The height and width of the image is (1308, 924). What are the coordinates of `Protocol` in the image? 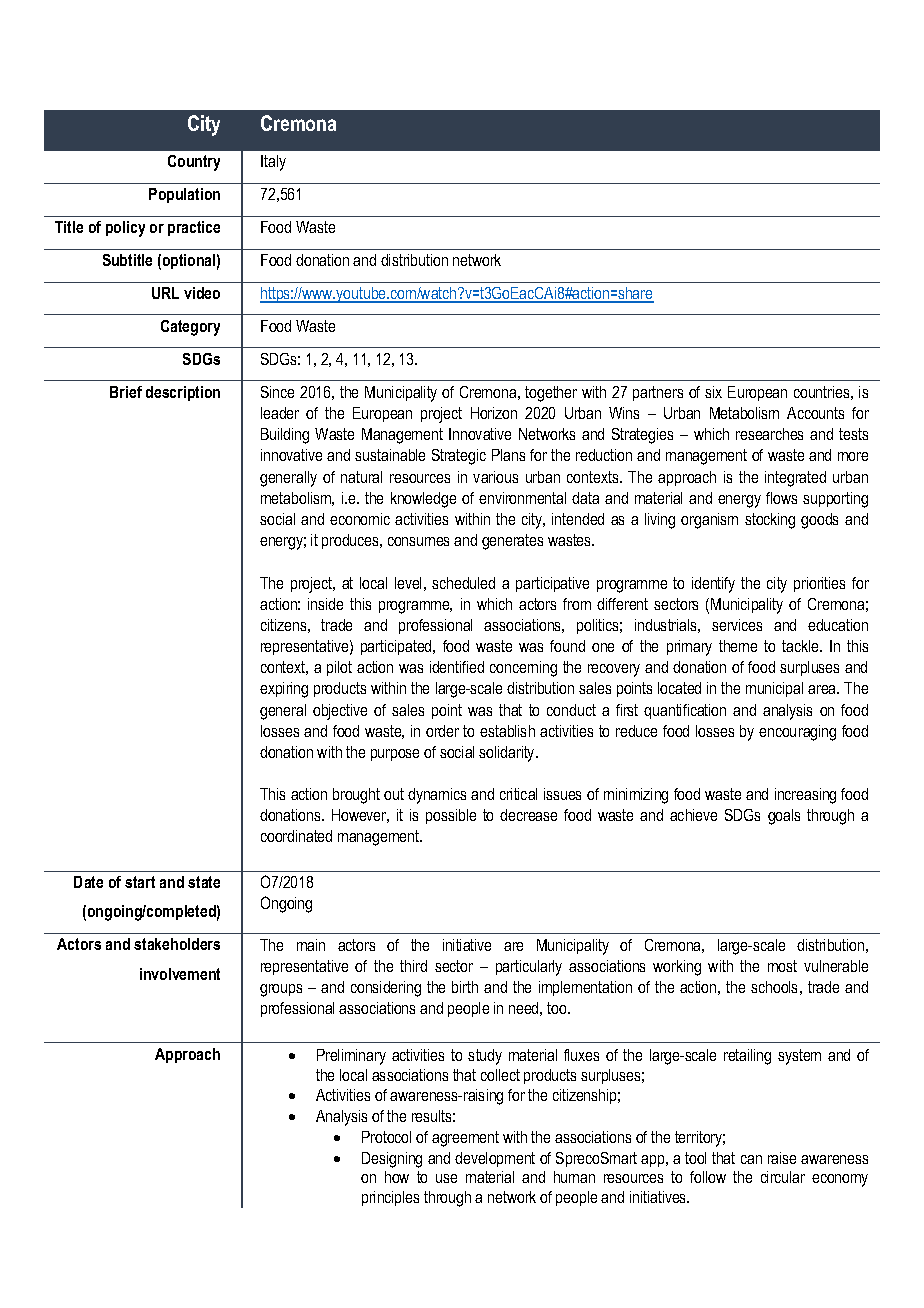 It's located at (386, 1137).
